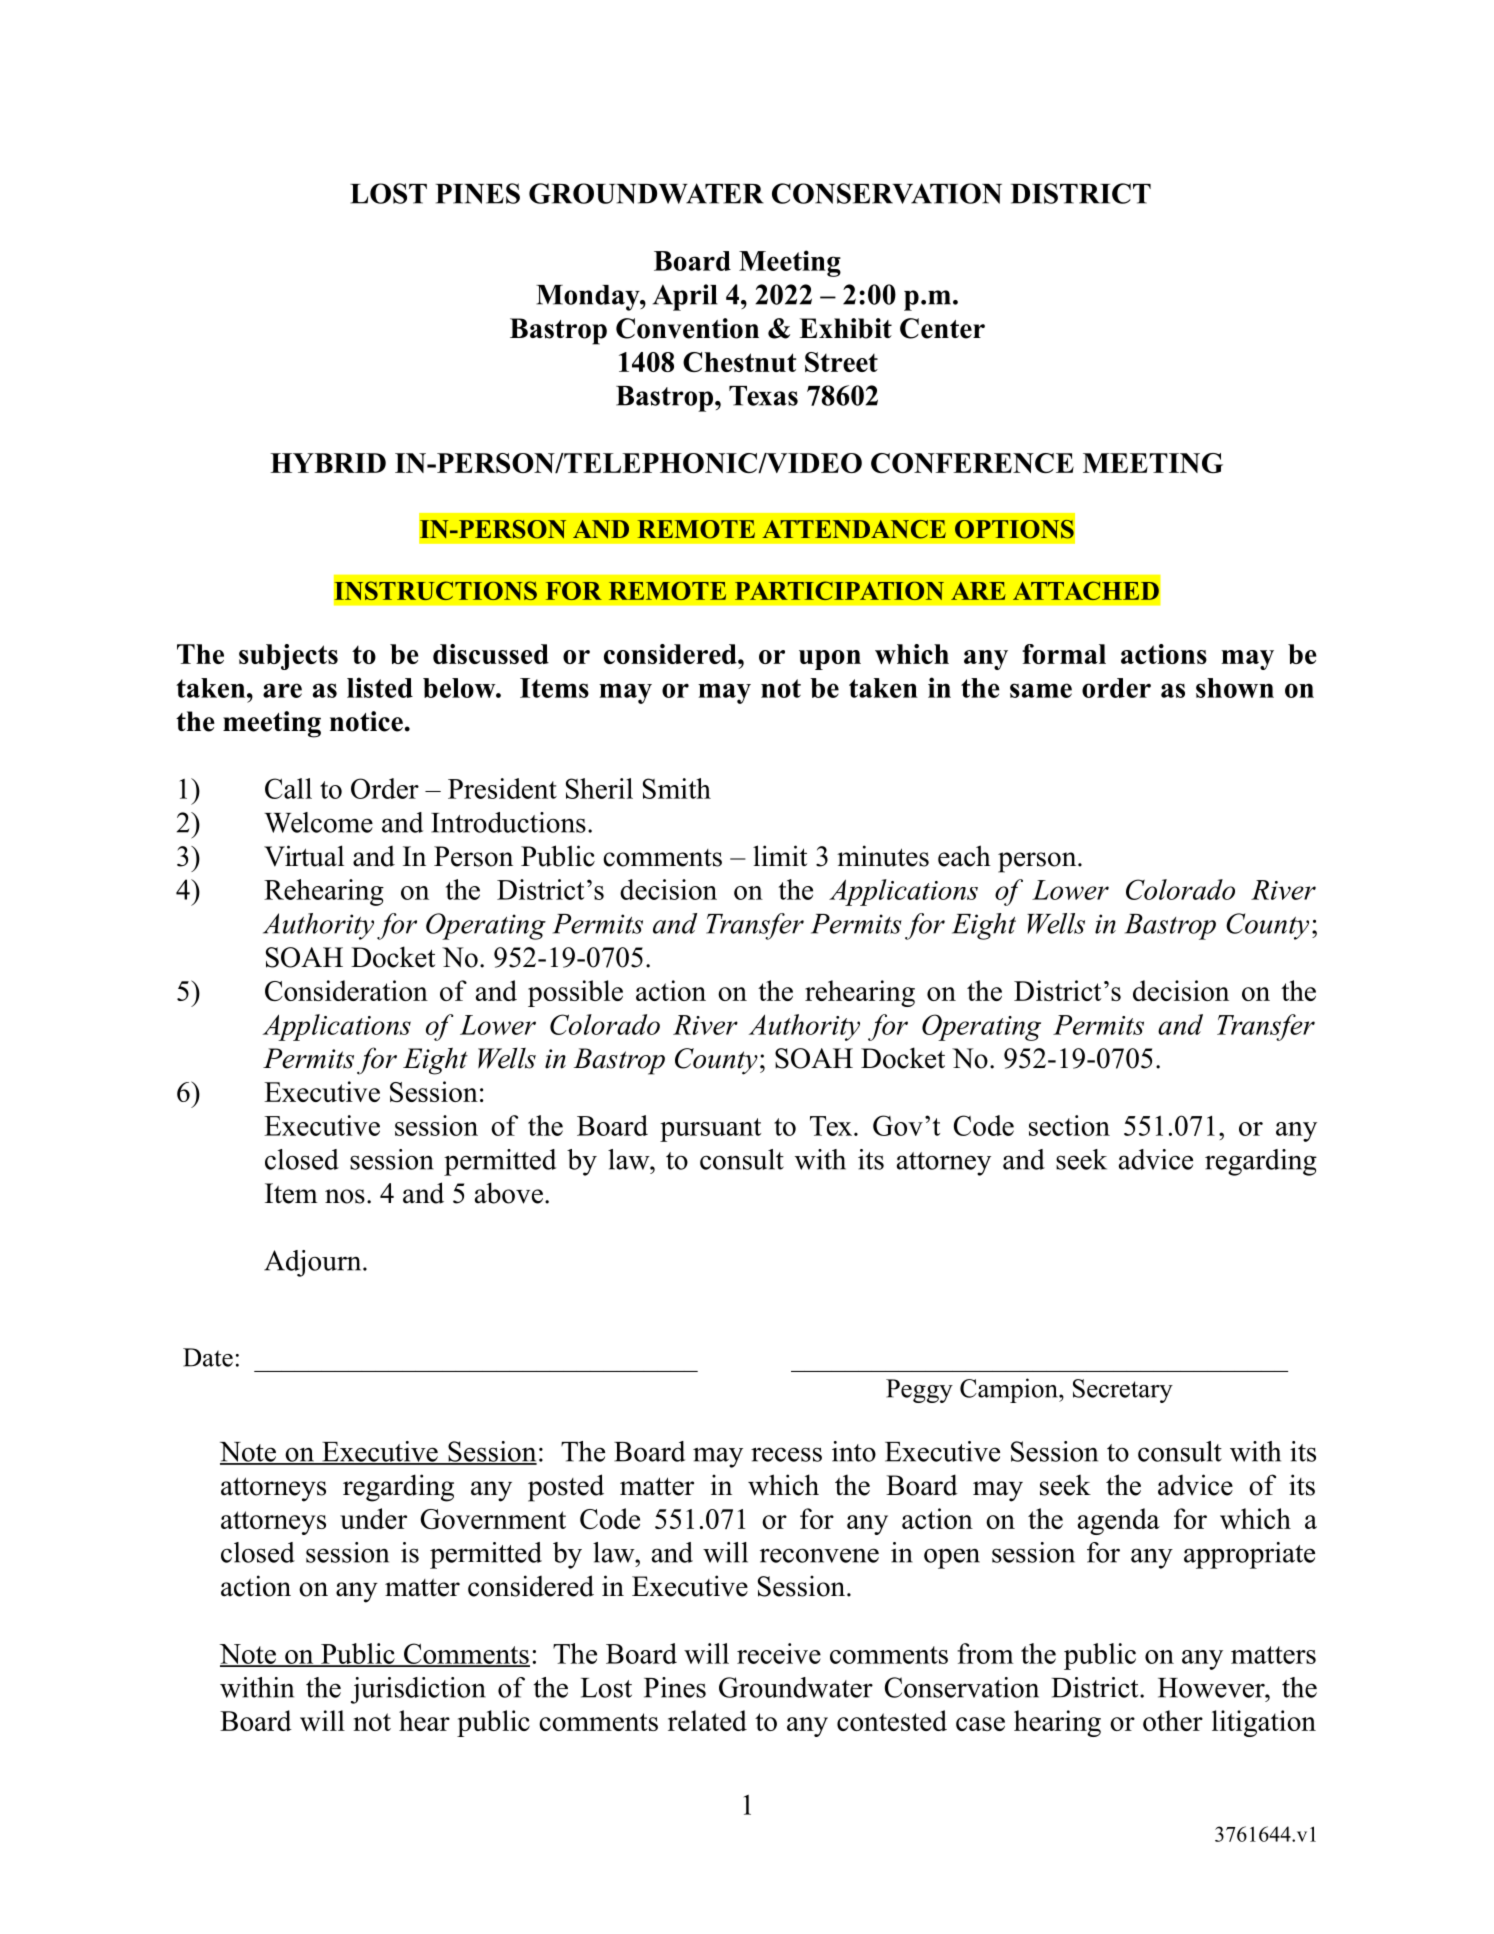 The width and height of the screenshot is (1494, 1934). Describe the element at coordinates (418, 1690) in the screenshot. I see `jurisdiction` at that location.
